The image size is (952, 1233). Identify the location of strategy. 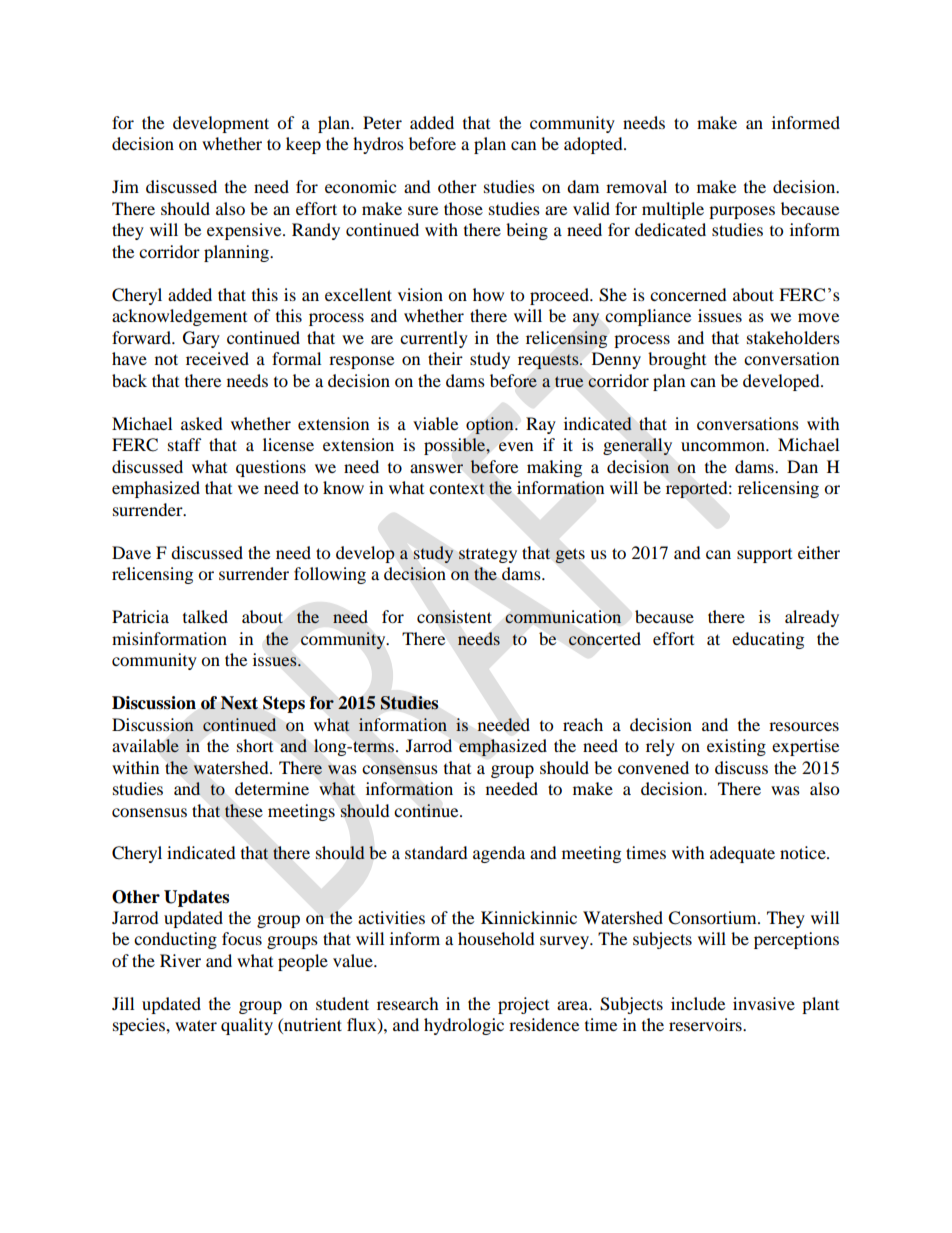
(488, 555).
